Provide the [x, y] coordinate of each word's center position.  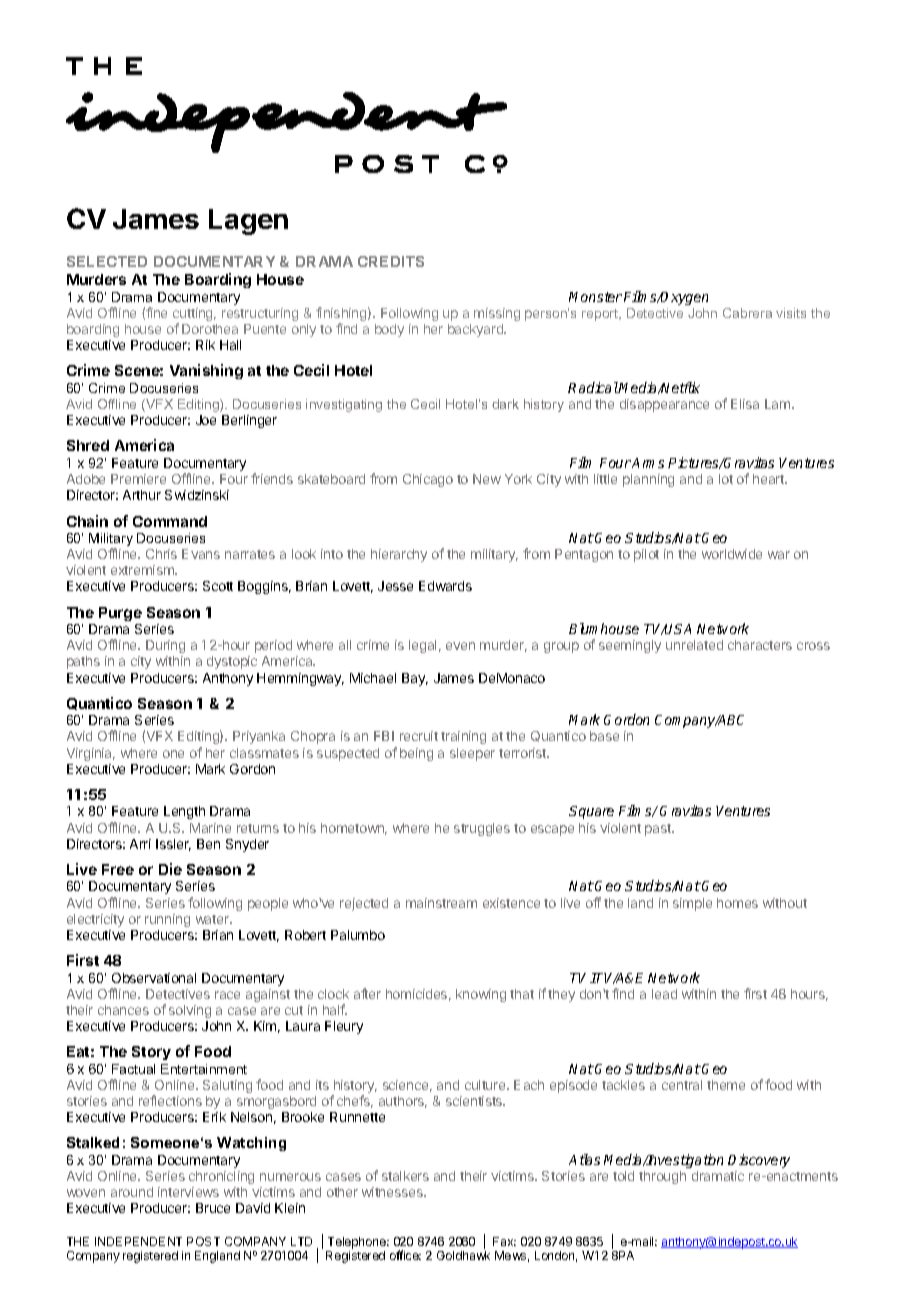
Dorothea [210, 329]
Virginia [91, 754]
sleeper [472, 754]
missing [497, 314]
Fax [504, 1241]
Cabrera [747, 313]
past [659, 830]
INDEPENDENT [138, 1241]
